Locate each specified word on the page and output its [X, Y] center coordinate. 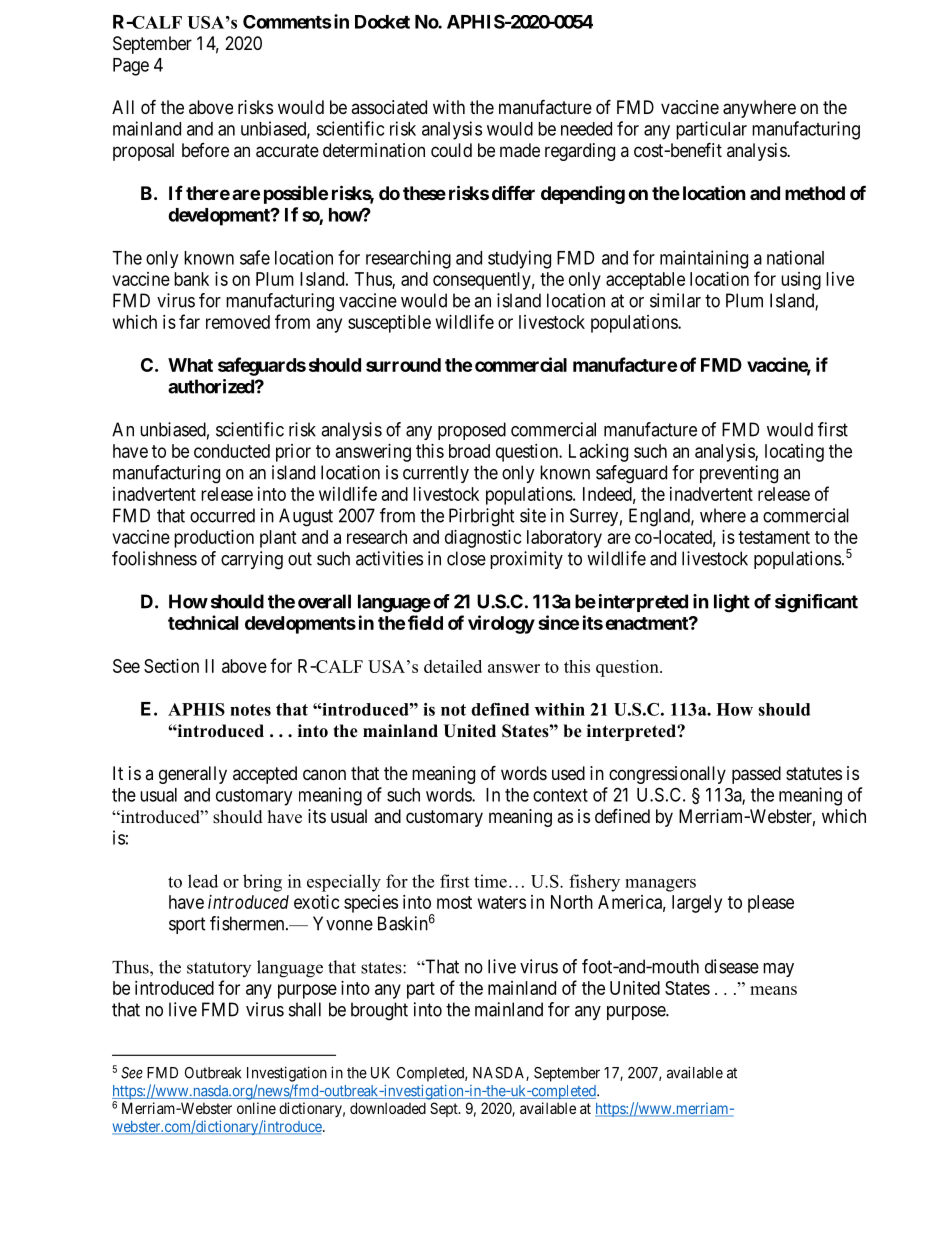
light [732, 603]
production [214, 539]
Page [131, 67]
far [189, 321]
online [256, 1108]
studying [519, 259]
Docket [382, 22]
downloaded [388, 1108]
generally [193, 775]
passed [756, 775]
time [490, 881]
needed [586, 129]
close [466, 558]
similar [675, 300]
